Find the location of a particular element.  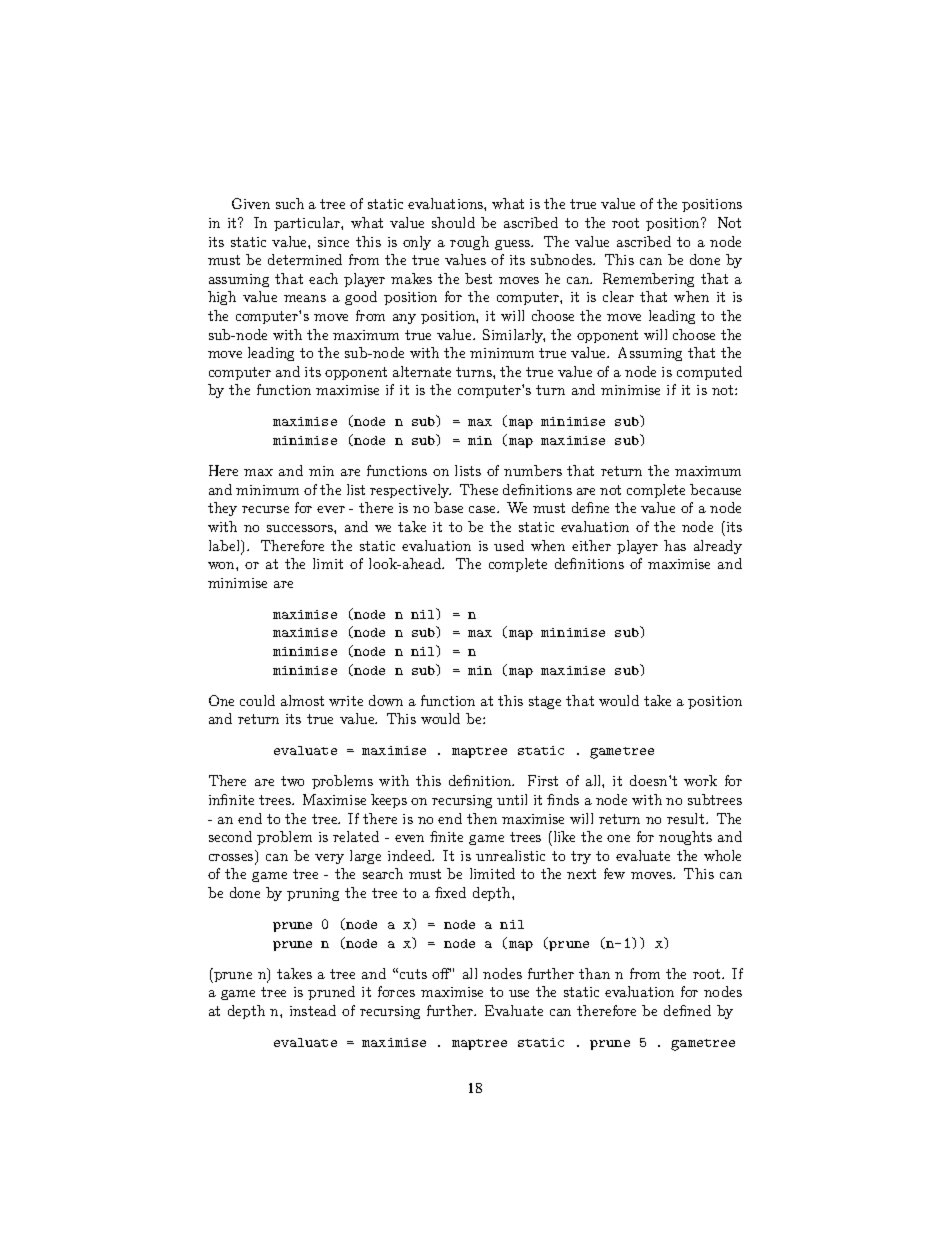

Remembering is located at coordinates (648, 280).
